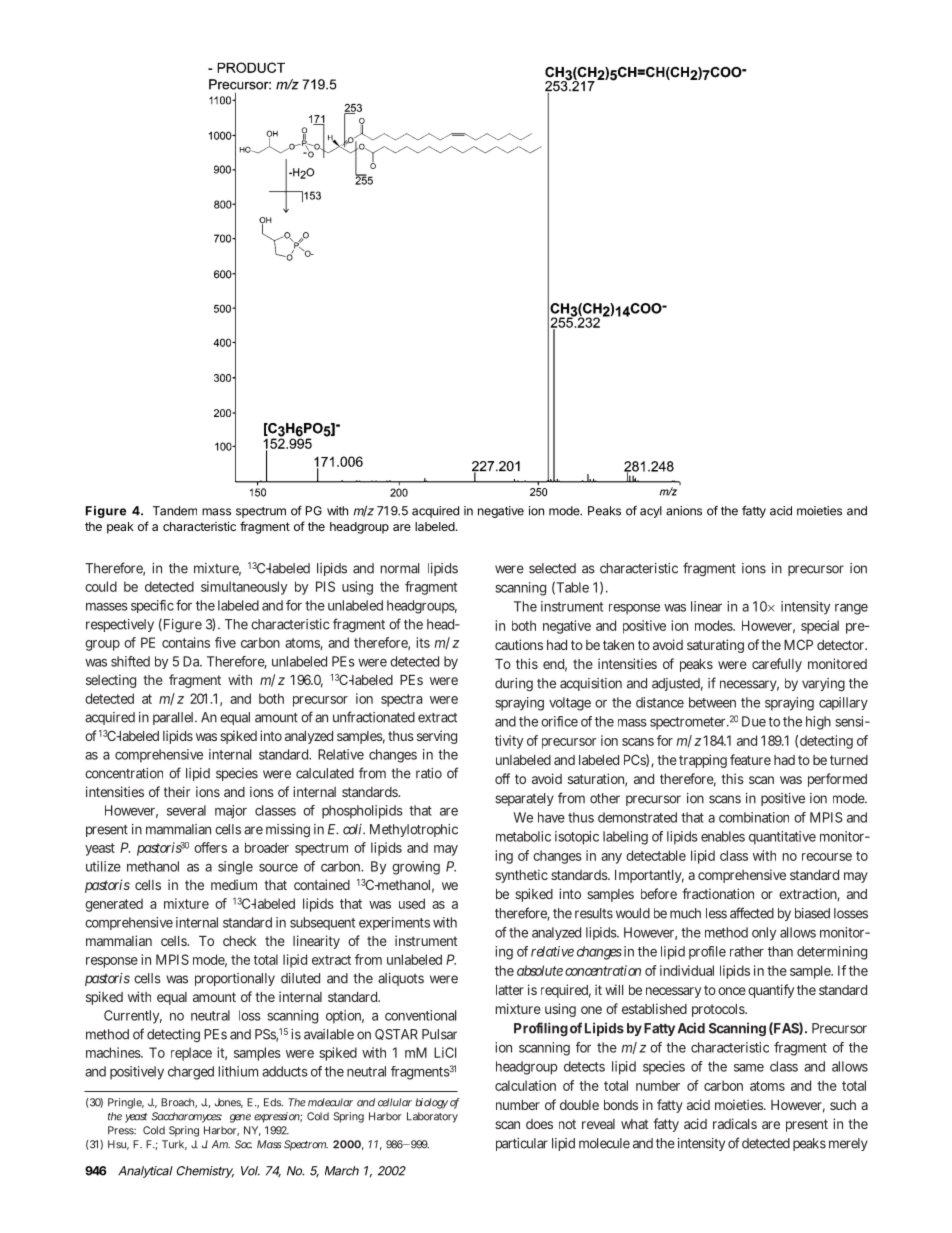  What do you see at coordinates (651, 512) in the screenshot?
I see `acyl` at bounding box center [651, 512].
